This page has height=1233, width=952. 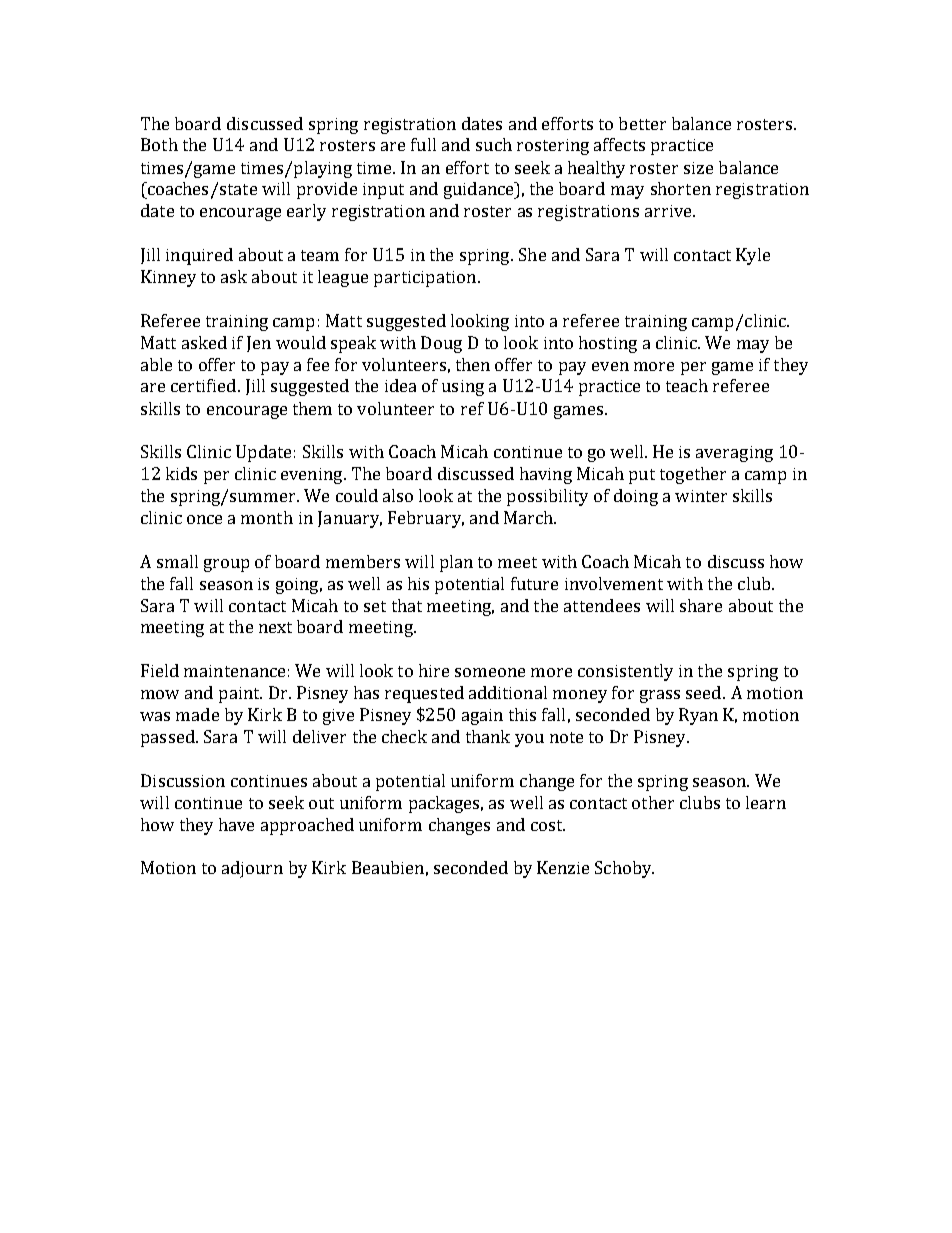 What do you see at coordinates (548, 825) in the page?
I see `cost` at bounding box center [548, 825].
